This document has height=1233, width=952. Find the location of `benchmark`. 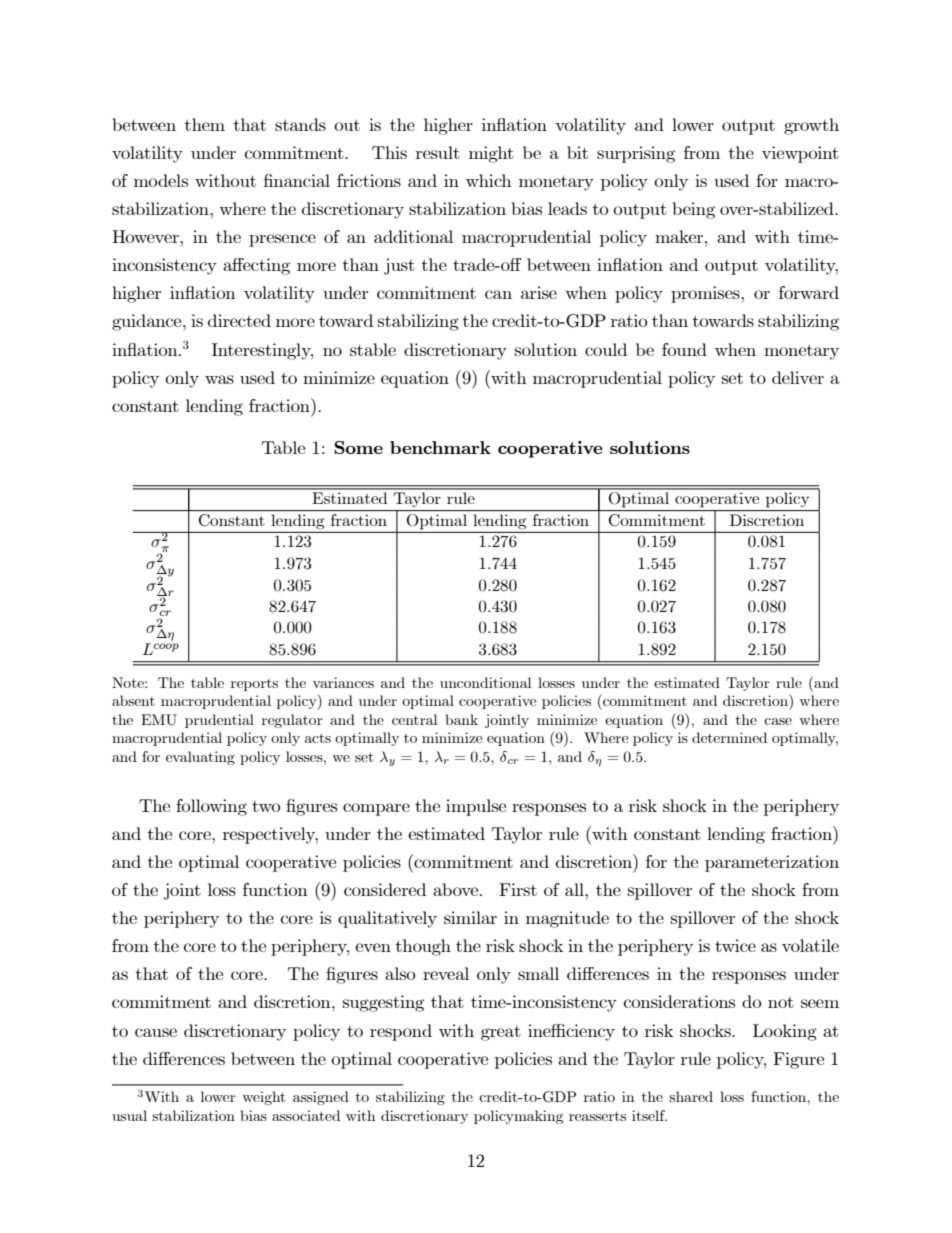

benchmark is located at coordinates (440, 447).
